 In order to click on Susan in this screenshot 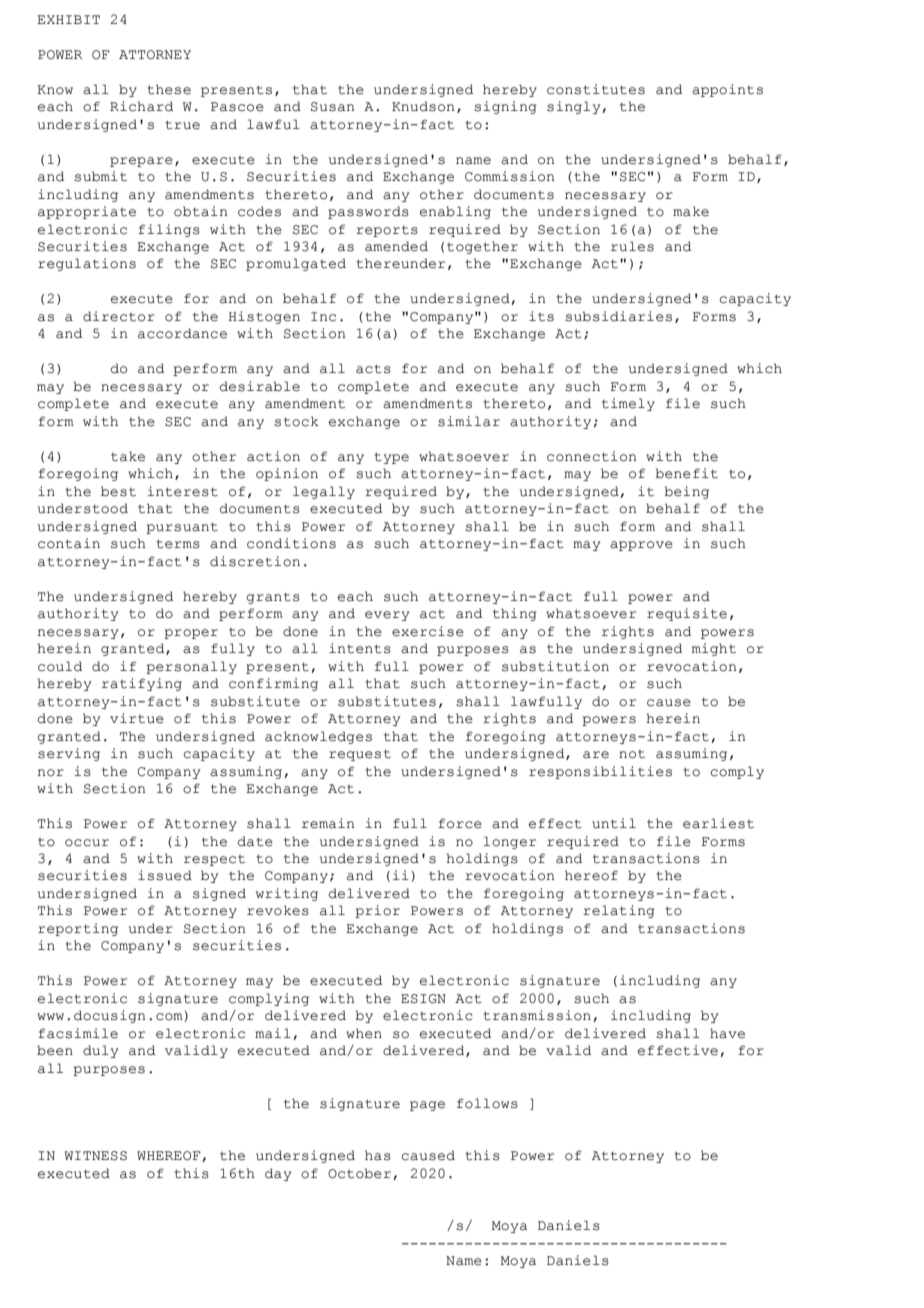, I will do `click(332, 107)`.
